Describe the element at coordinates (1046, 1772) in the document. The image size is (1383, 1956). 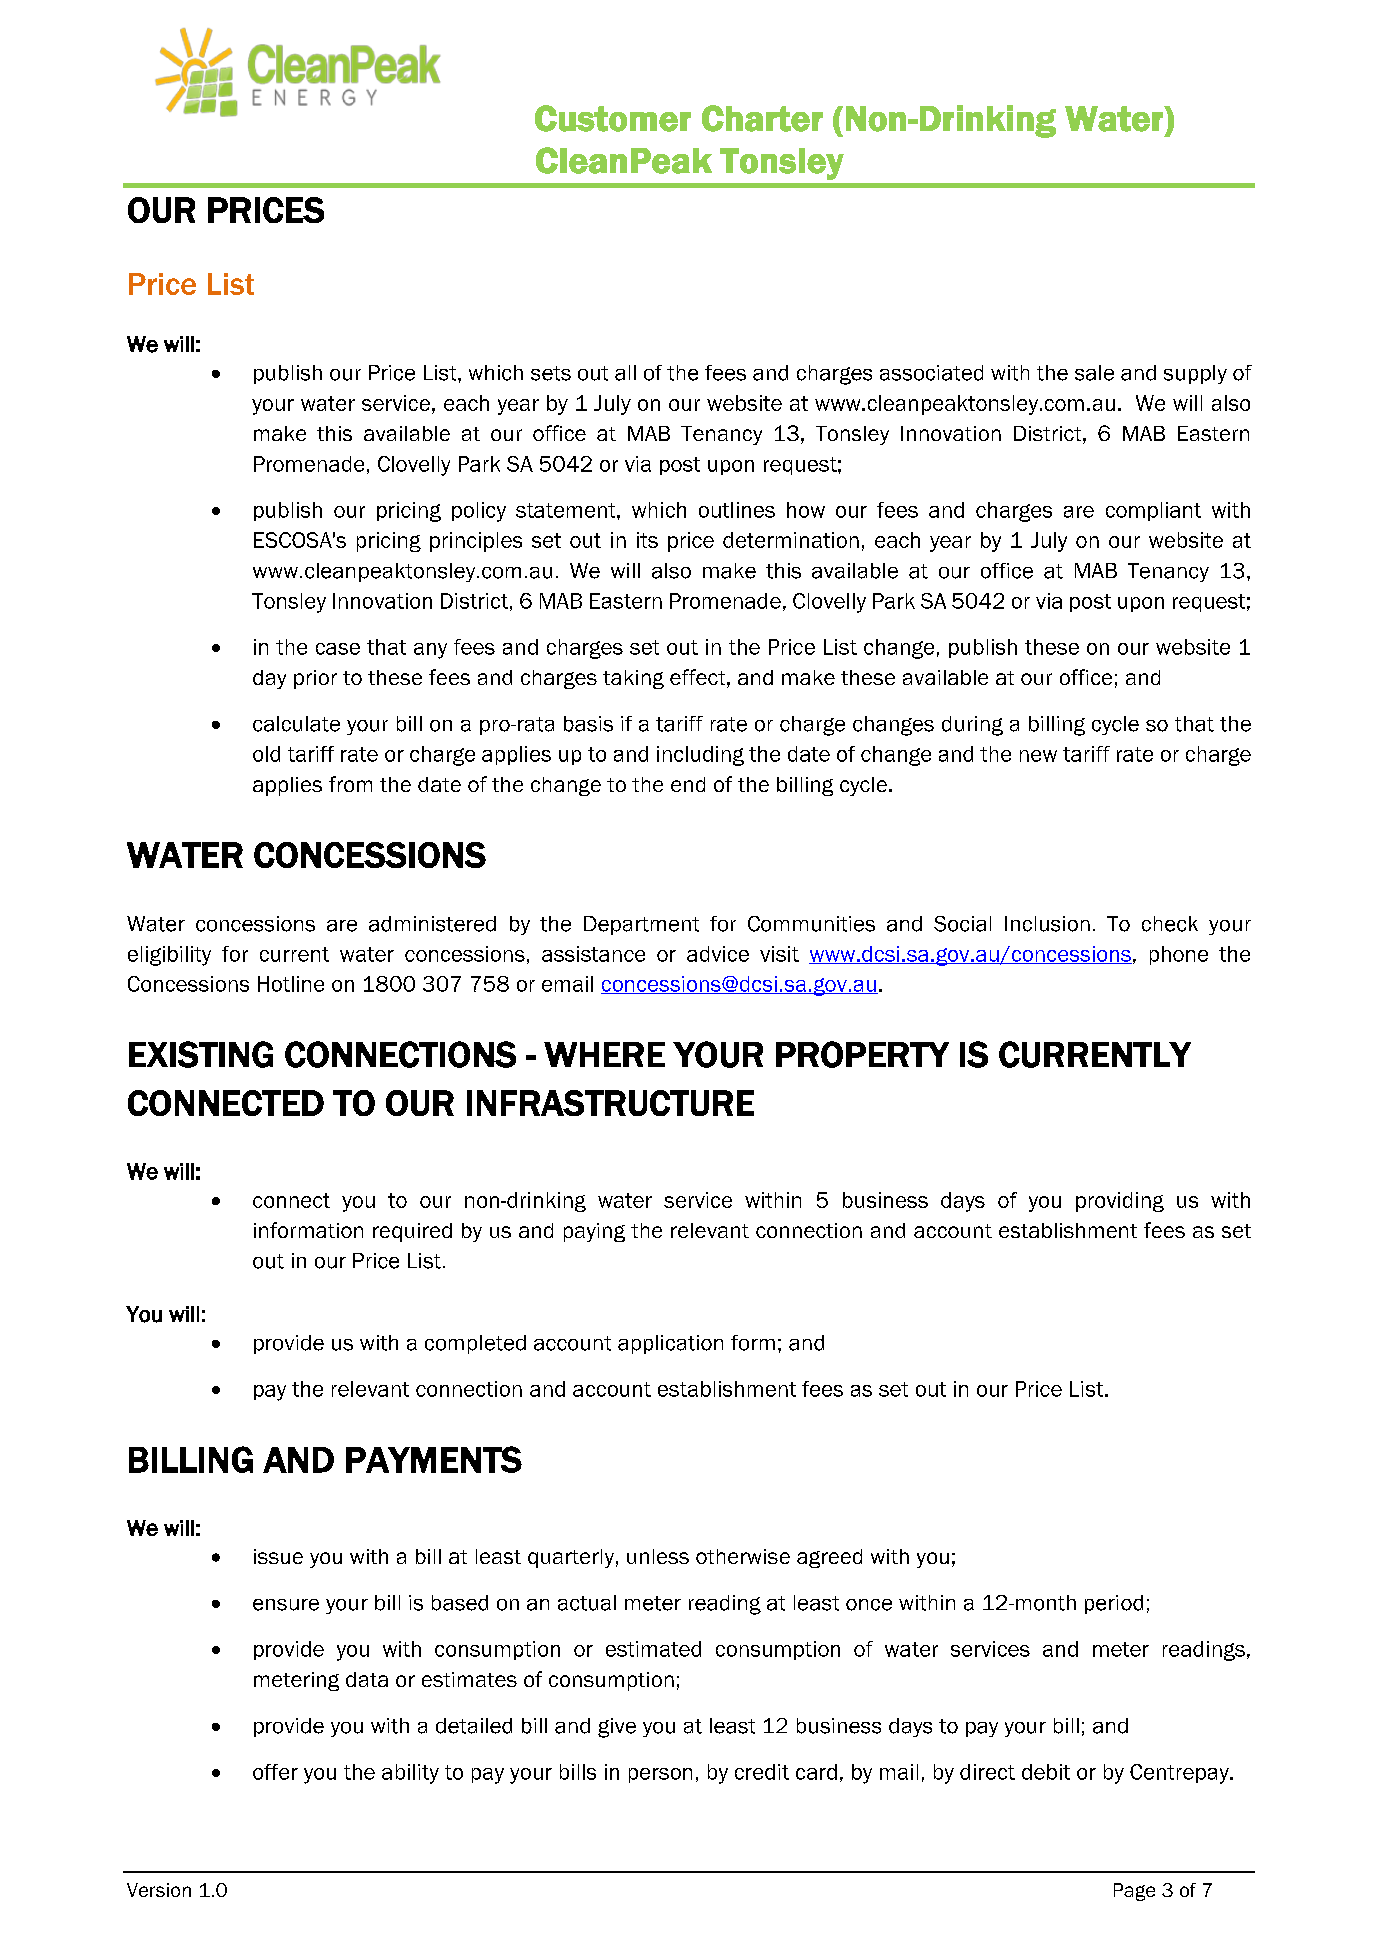
I see `debit` at that location.
